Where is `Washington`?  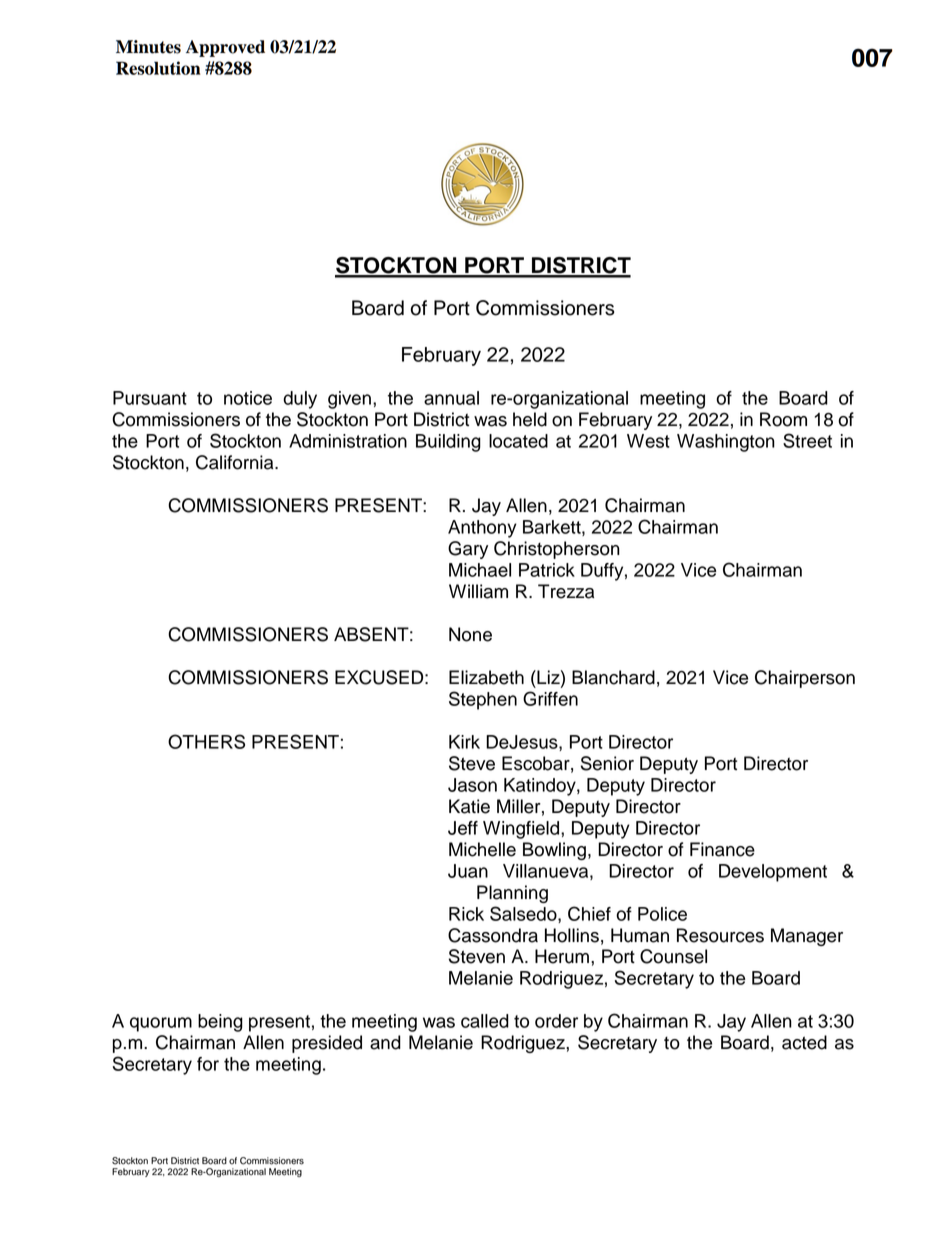 Washington is located at coordinates (726, 443).
